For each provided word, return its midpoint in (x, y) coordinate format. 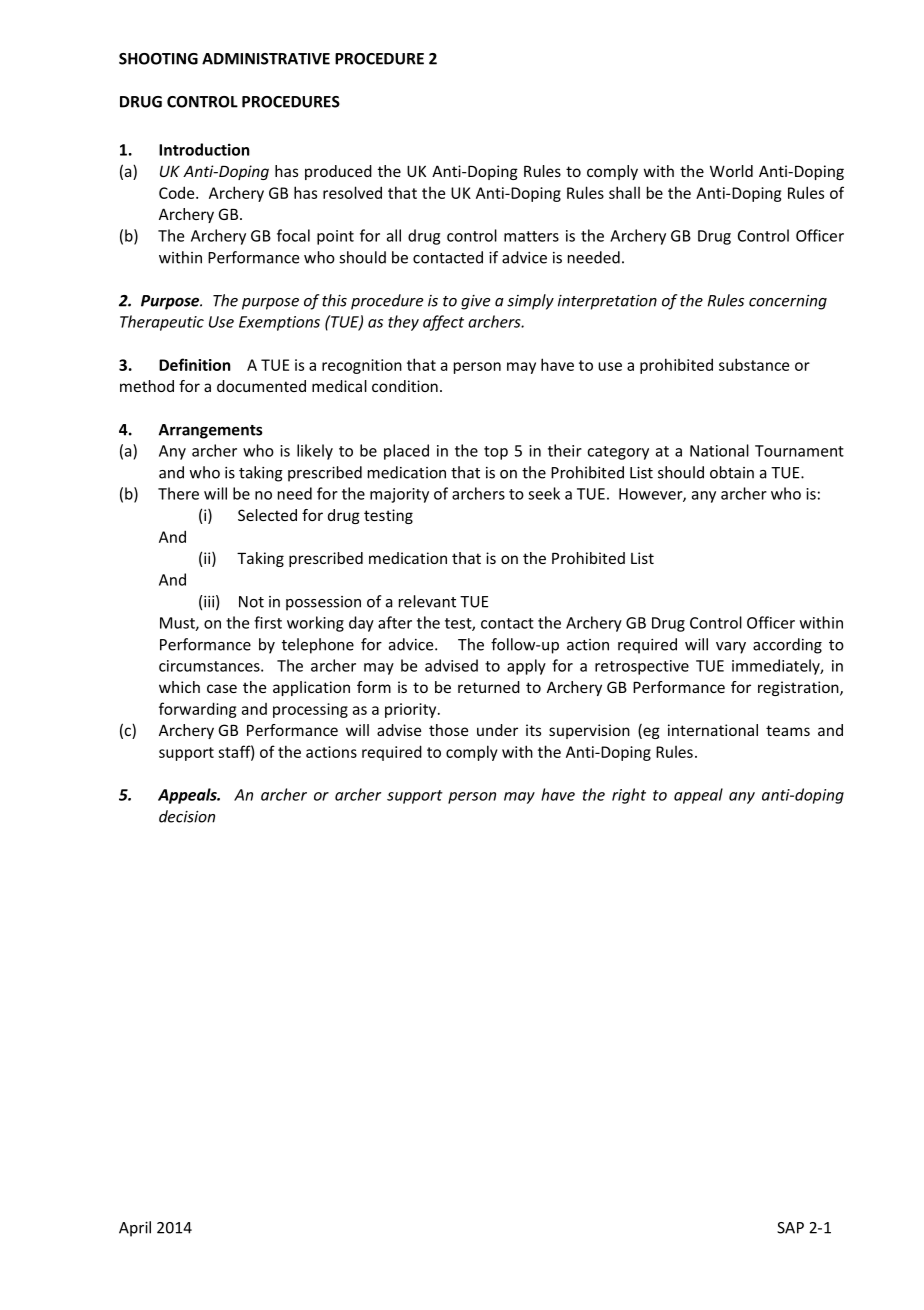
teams (788, 730)
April (135, 1229)
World (731, 171)
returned (489, 687)
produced (338, 172)
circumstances (210, 666)
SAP (790, 1228)
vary (731, 648)
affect (443, 323)
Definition (195, 364)
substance (754, 364)
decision (187, 816)
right (629, 796)
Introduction (204, 149)
